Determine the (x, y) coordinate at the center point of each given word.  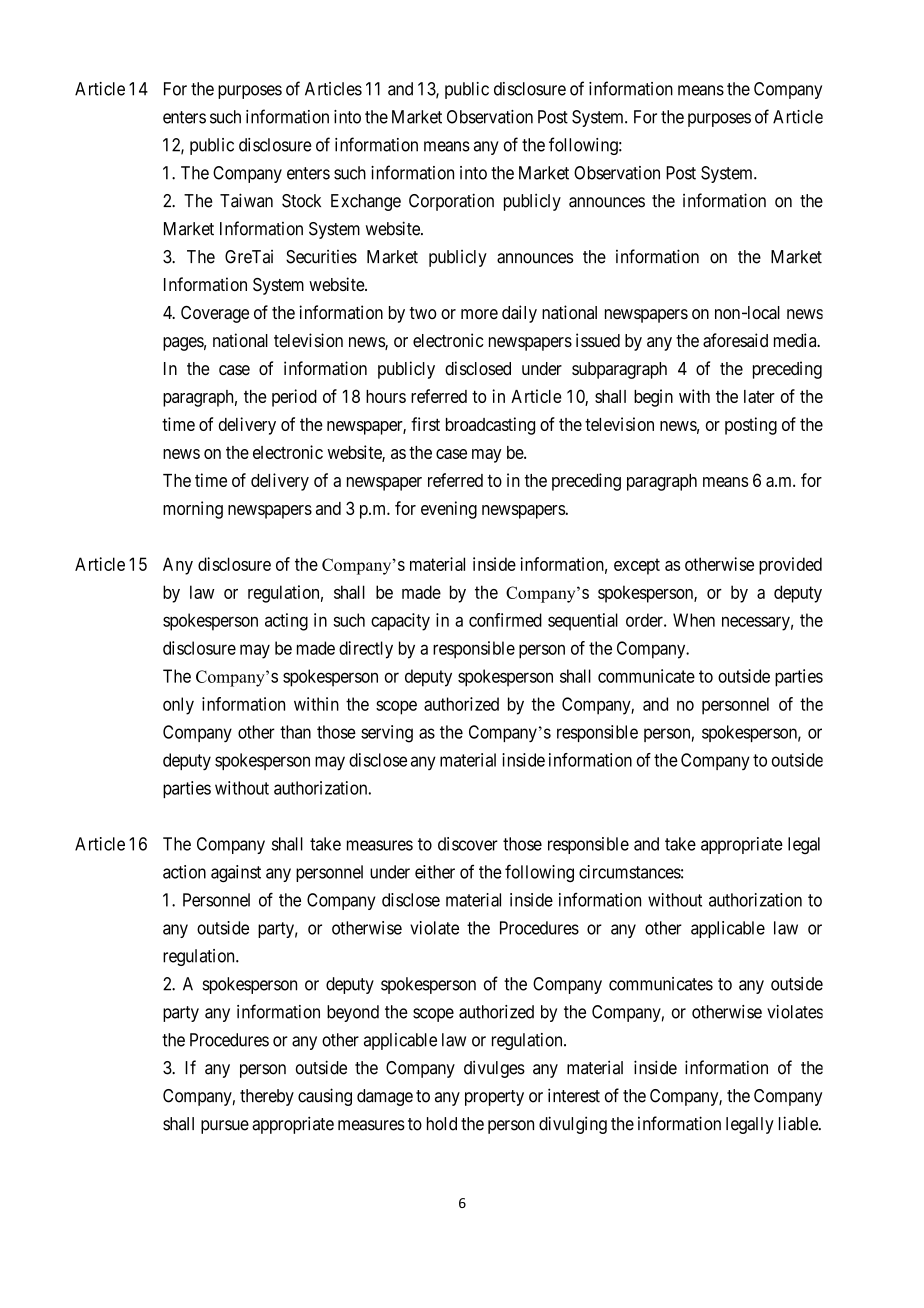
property (494, 1098)
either (435, 872)
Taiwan (246, 200)
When (694, 620)
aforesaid (735, 340)
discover (468, 844)
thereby (267, 1097)
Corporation (451, 202)
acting (286, 622)
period (294, 398)
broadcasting (490, 426)
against (236, 874)
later (759, 396)
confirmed (505, 620)
